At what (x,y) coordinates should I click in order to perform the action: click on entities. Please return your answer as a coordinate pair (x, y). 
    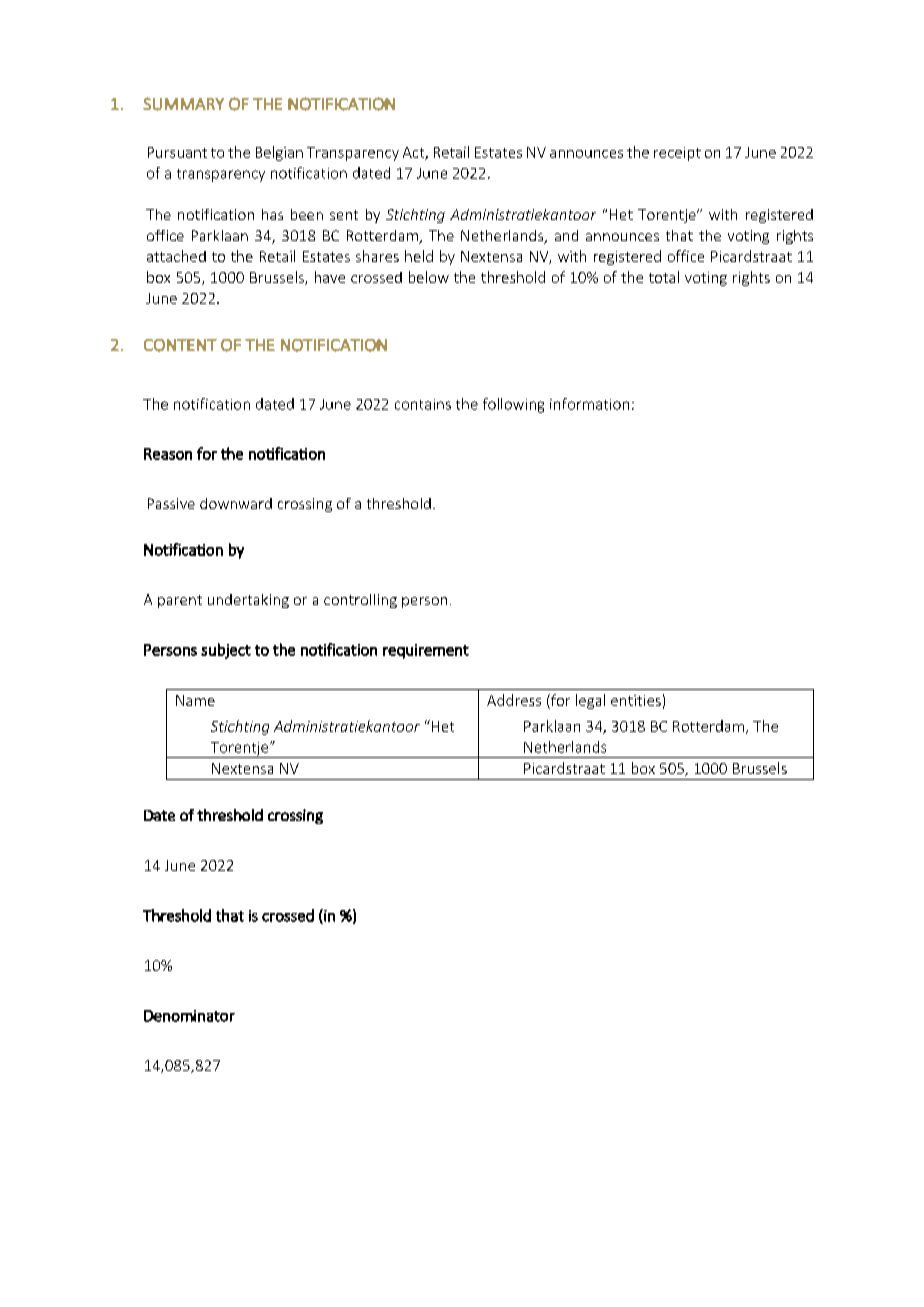
    Looking at the image, I should click on (636, 700).
